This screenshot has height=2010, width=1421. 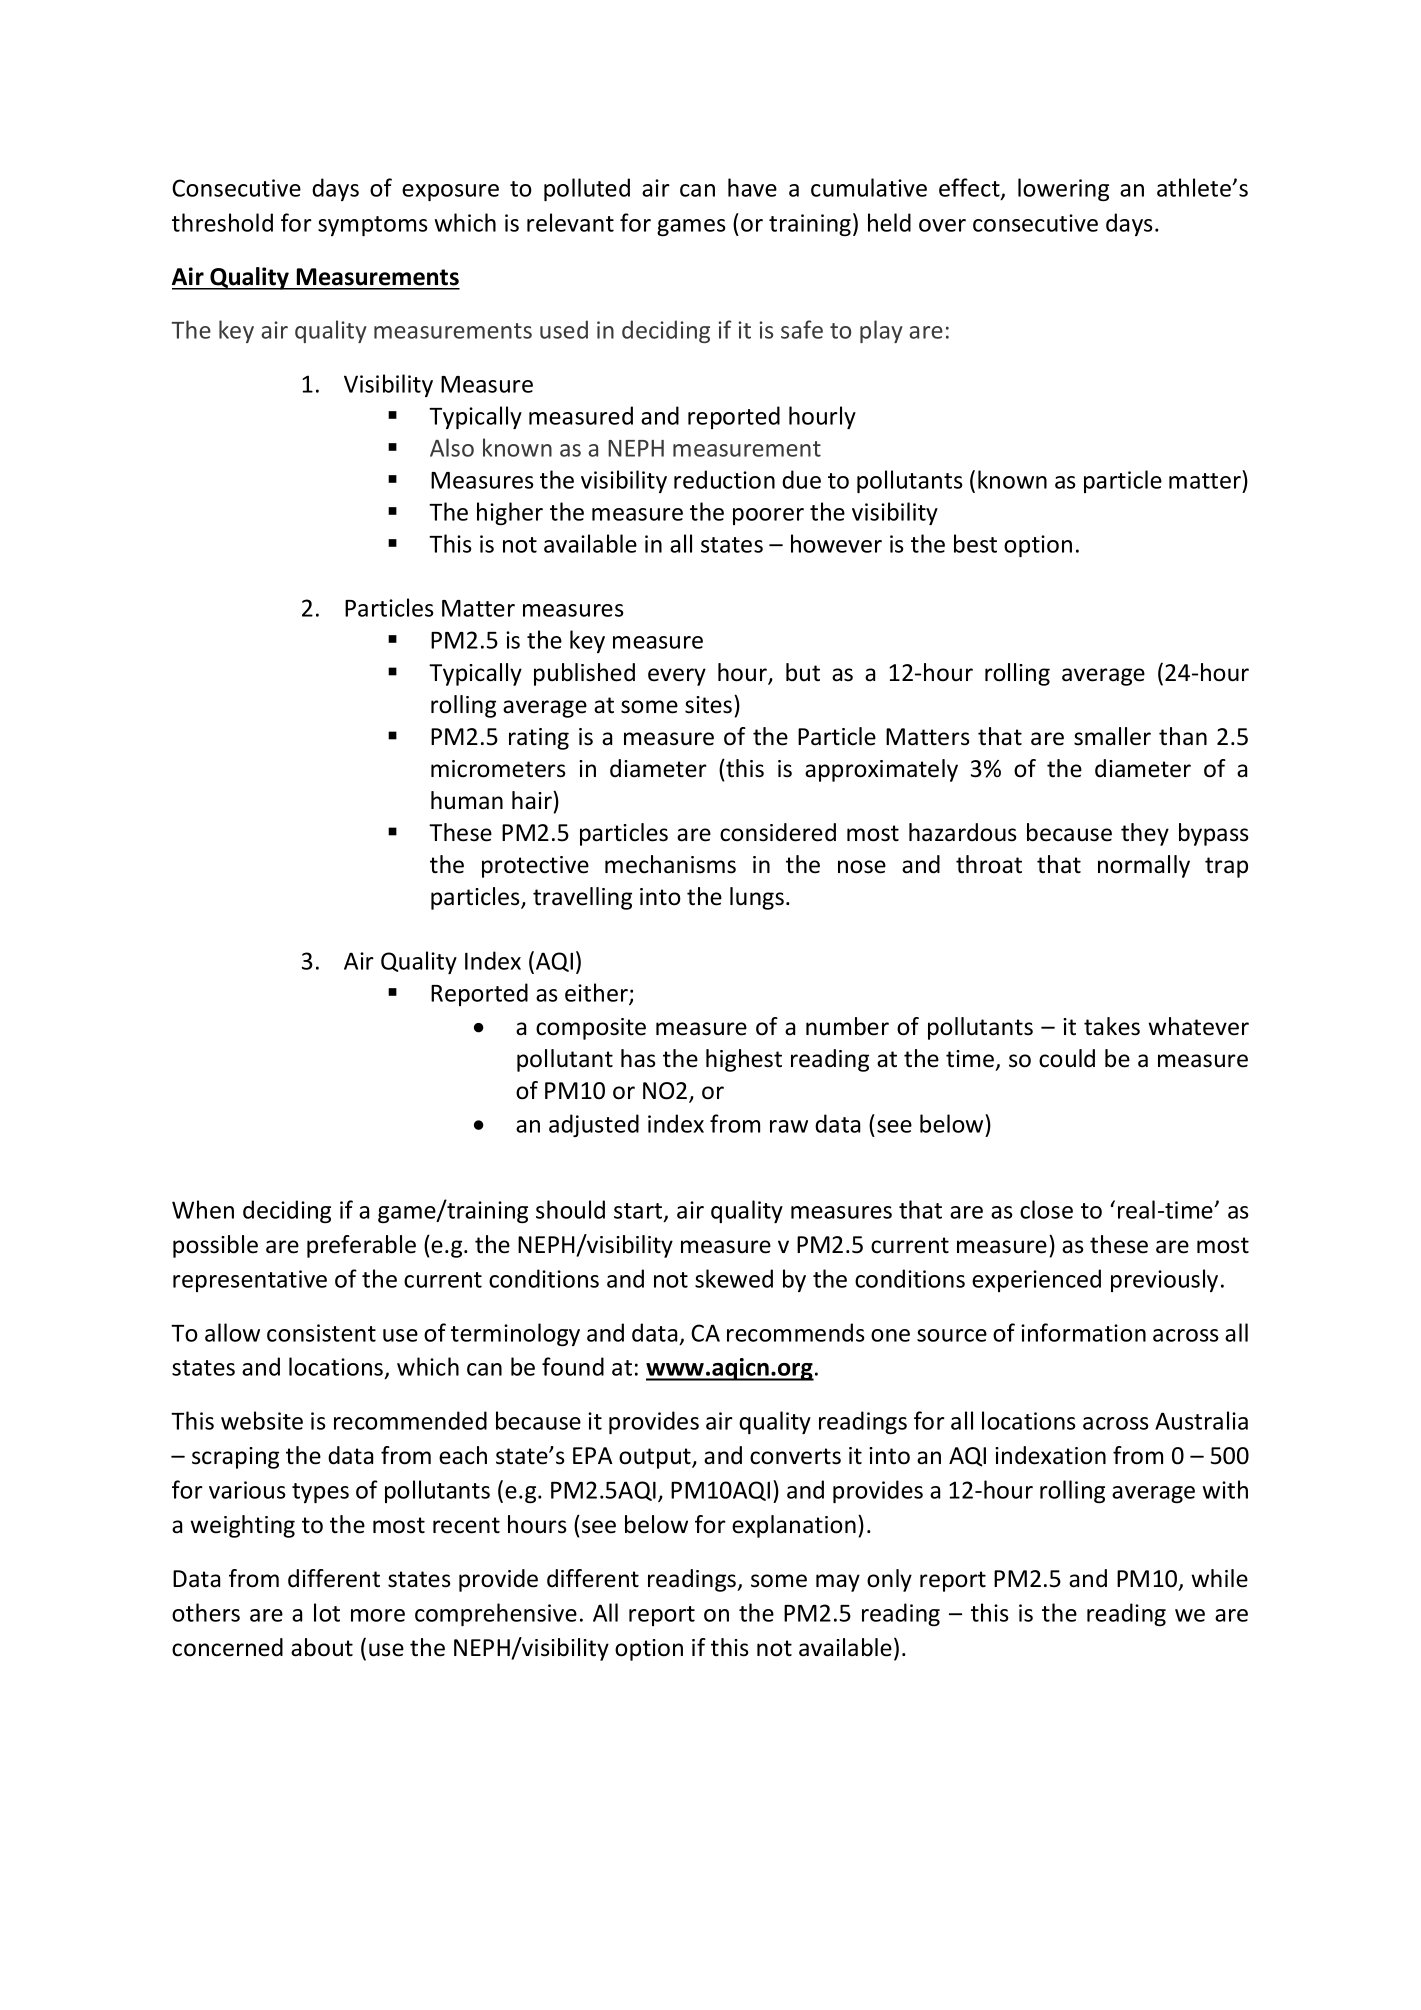 What do you see at coordinates (1112, 736) in the screenshot?
I see `smaller` at bounding box center [1112, 736].
